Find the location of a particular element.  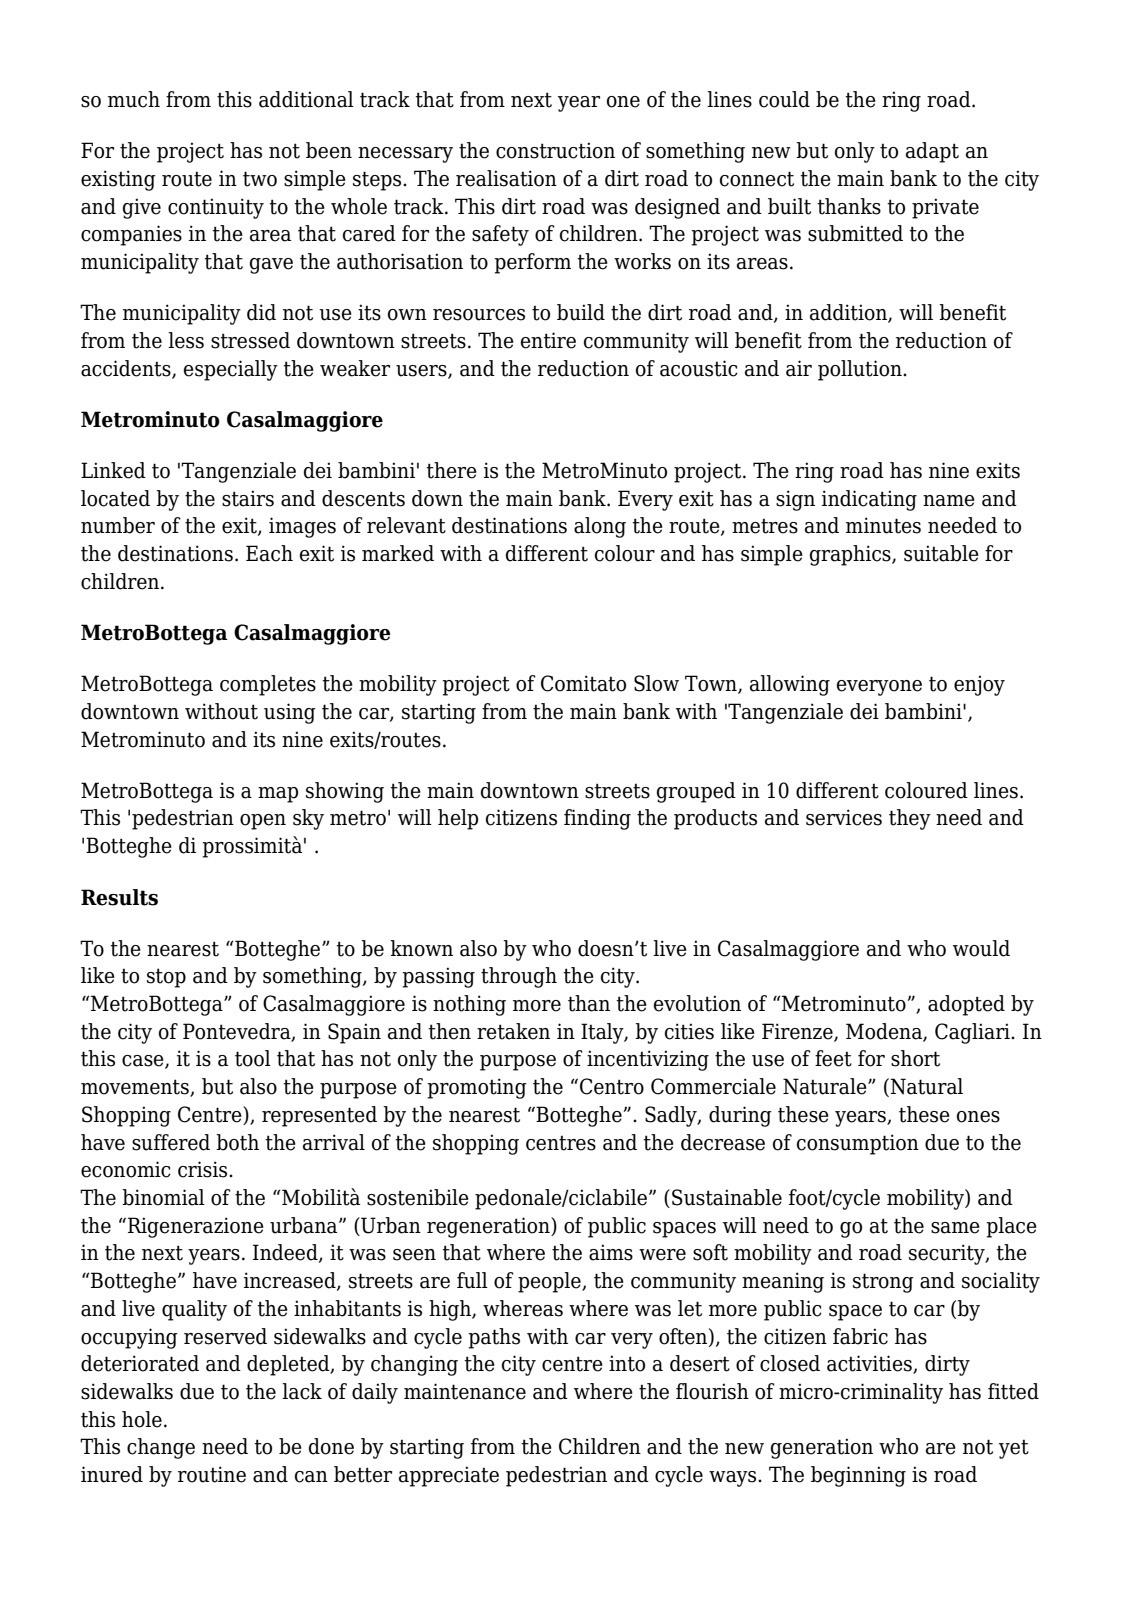

map is located at coordinates (278, 795).
